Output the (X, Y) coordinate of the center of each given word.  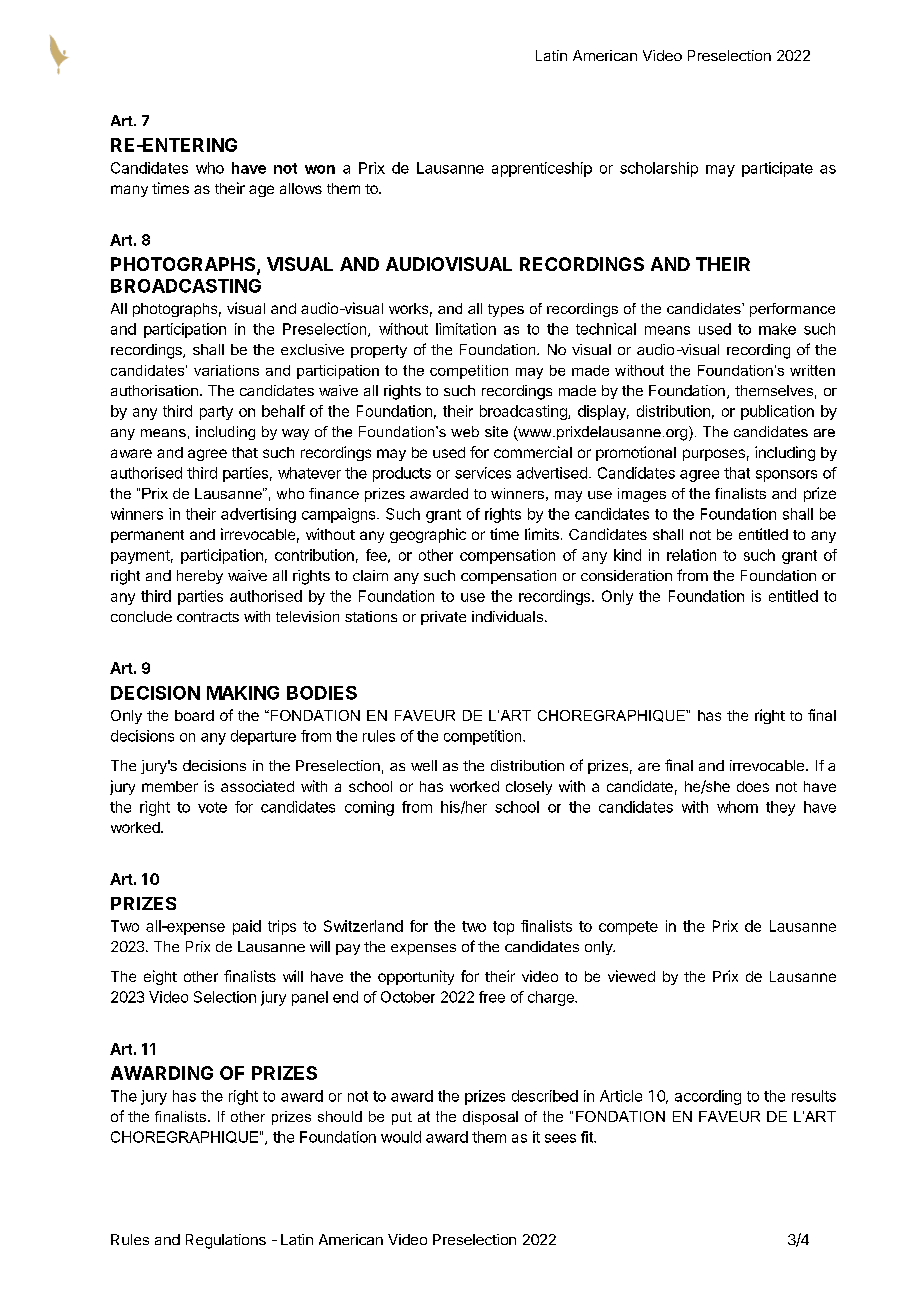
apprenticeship (542, 169)
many (129, 191)
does (753, 786)
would (401, 1137)
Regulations (226, 1241)
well (424, 765)
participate (777, 169)
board (194, 715)
